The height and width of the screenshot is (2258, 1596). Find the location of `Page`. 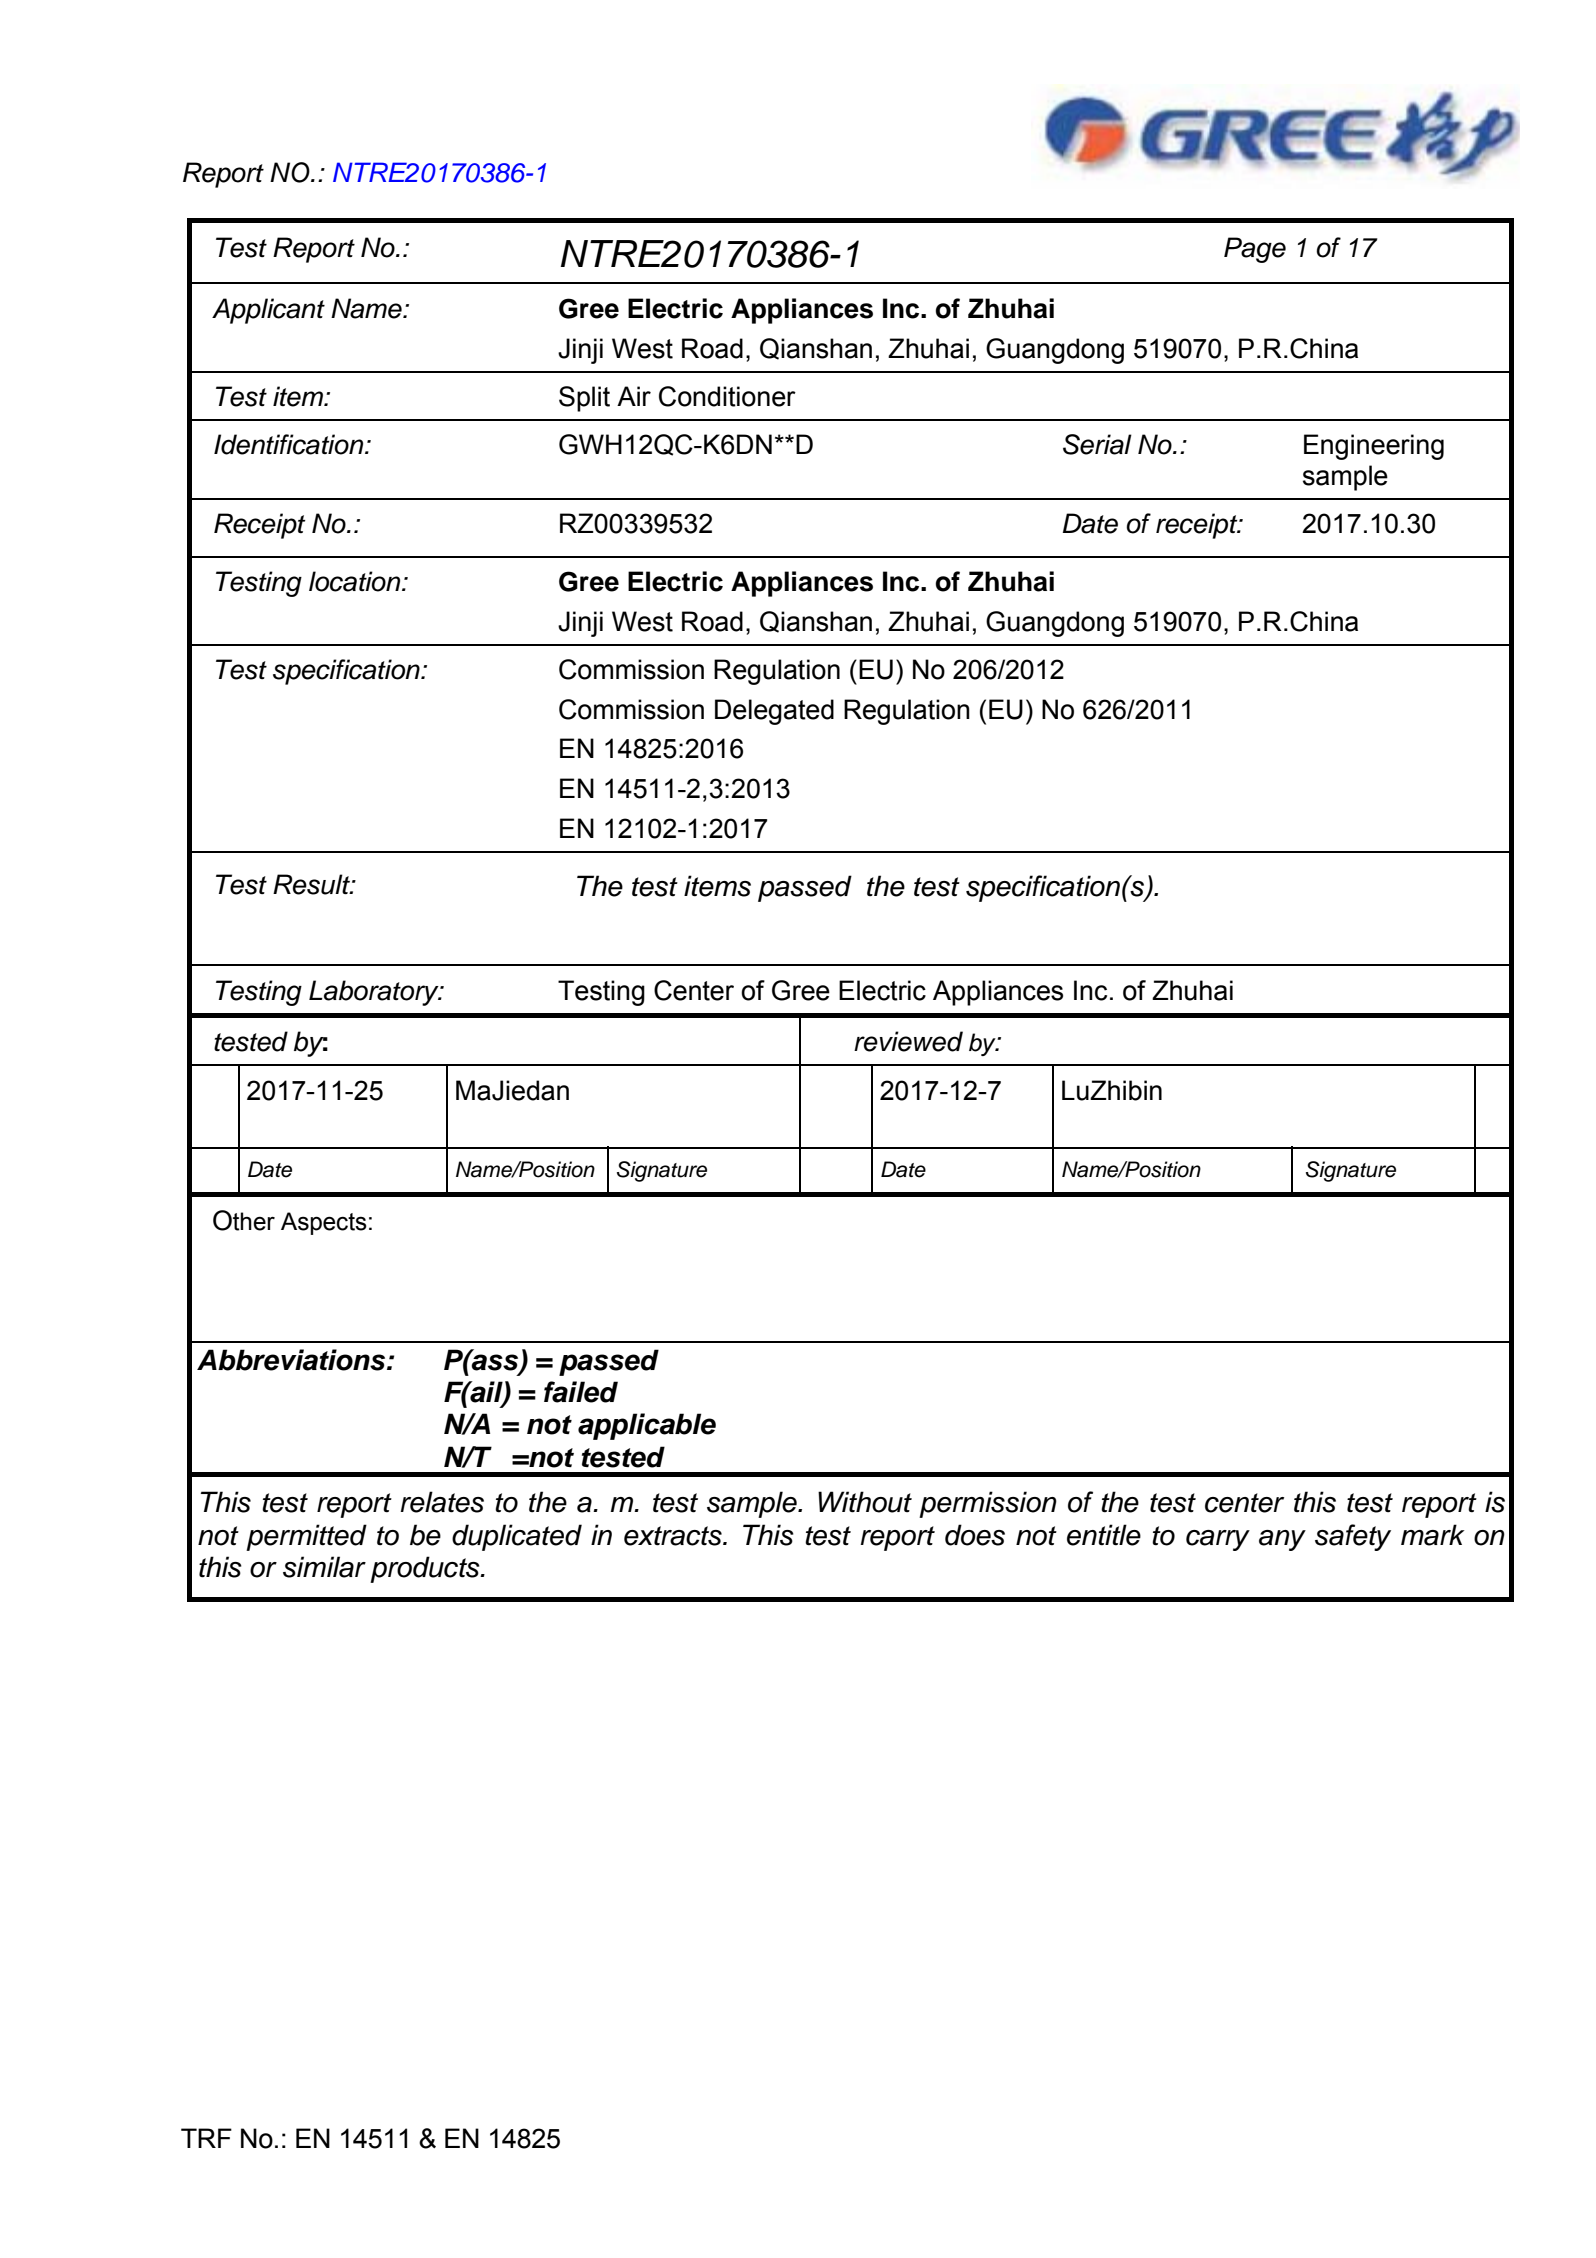

Page is located at coordinates (1255, 250).
